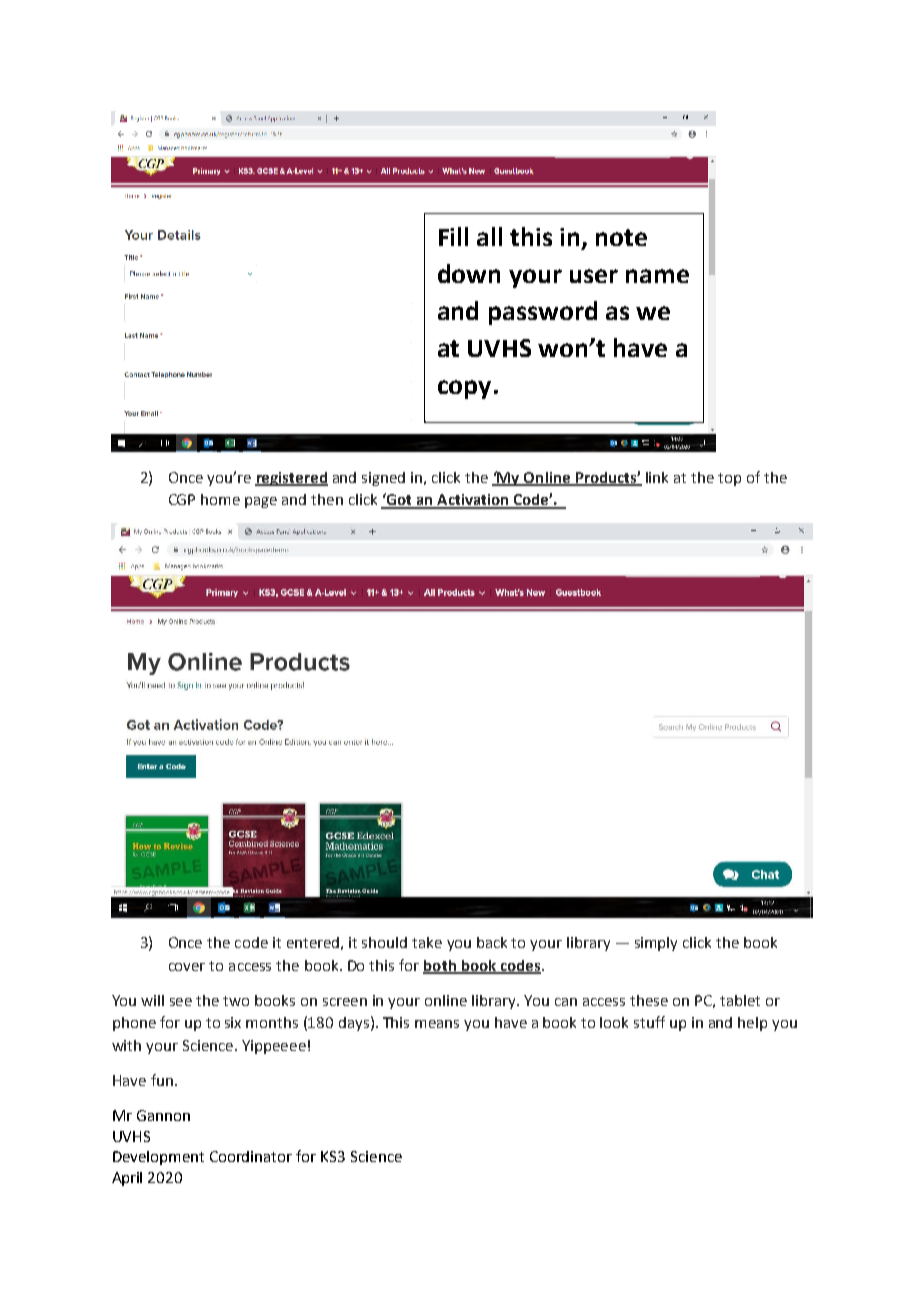  Describe the element at coordinates (657, 477) in the document. I see `link` at that location.
